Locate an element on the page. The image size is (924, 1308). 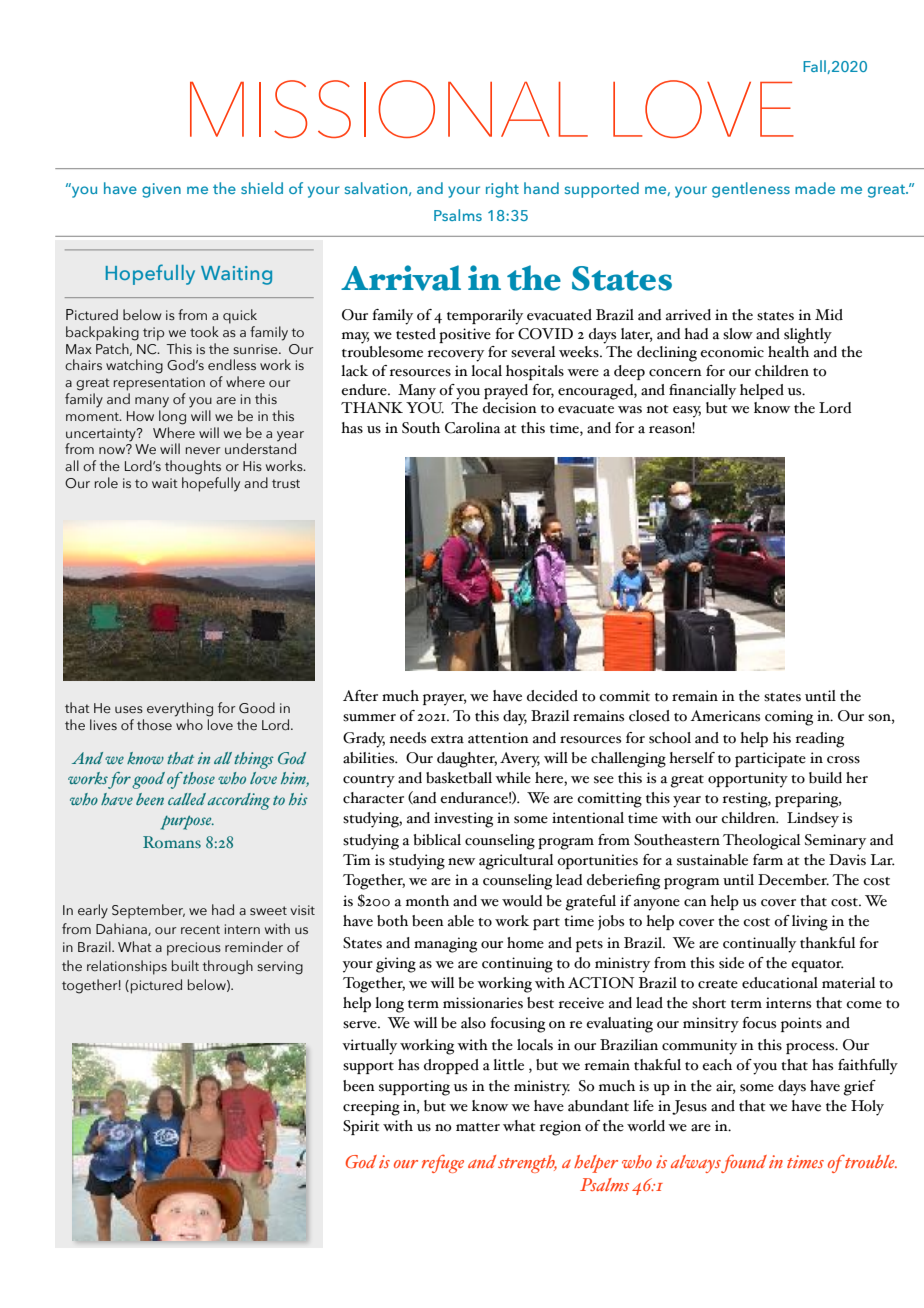
given is located at coordinates (161, 190).
